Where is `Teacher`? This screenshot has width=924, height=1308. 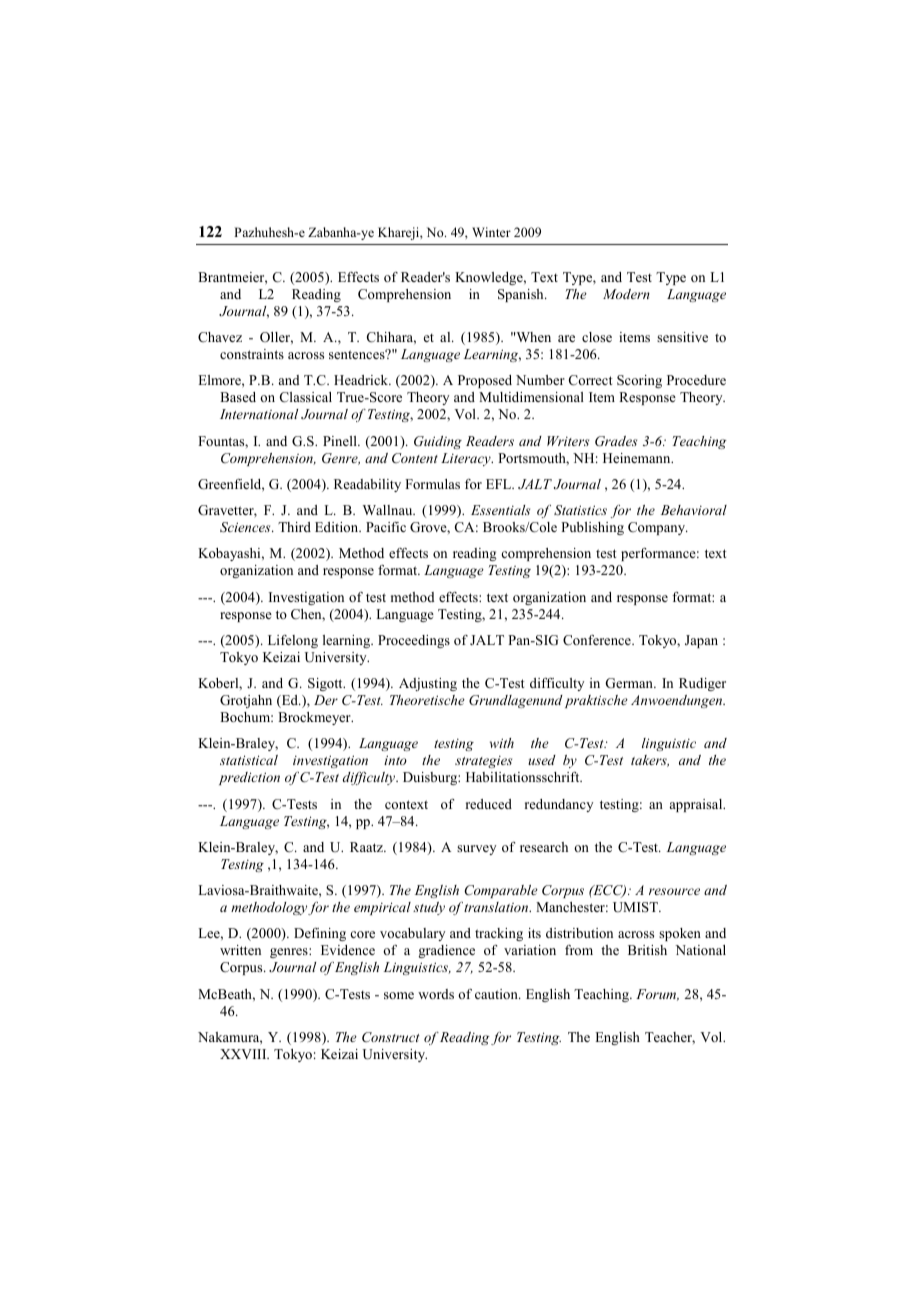 Teacher is located at coordinates (670, 1038).
